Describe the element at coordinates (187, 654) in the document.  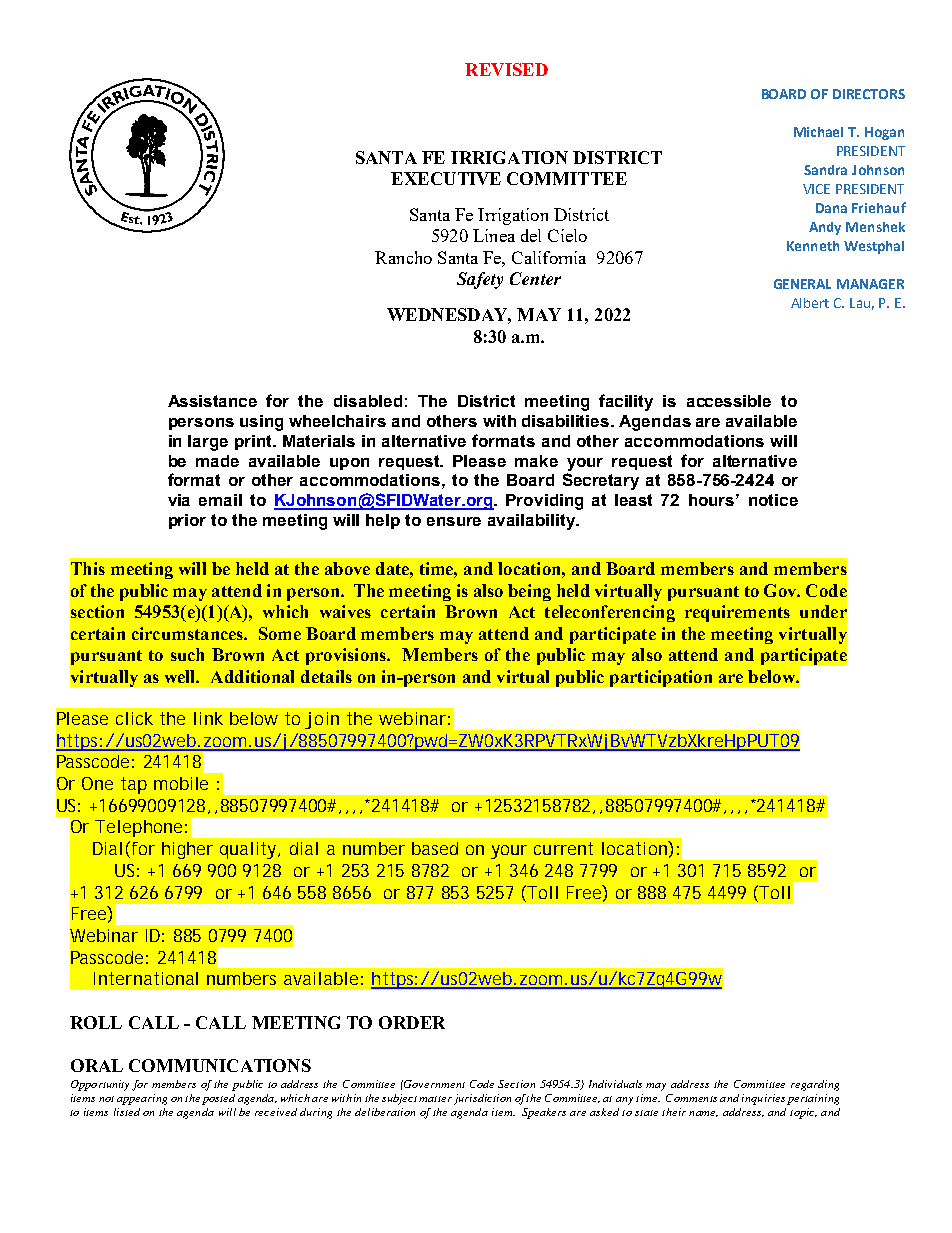
I see `such` at that location.
